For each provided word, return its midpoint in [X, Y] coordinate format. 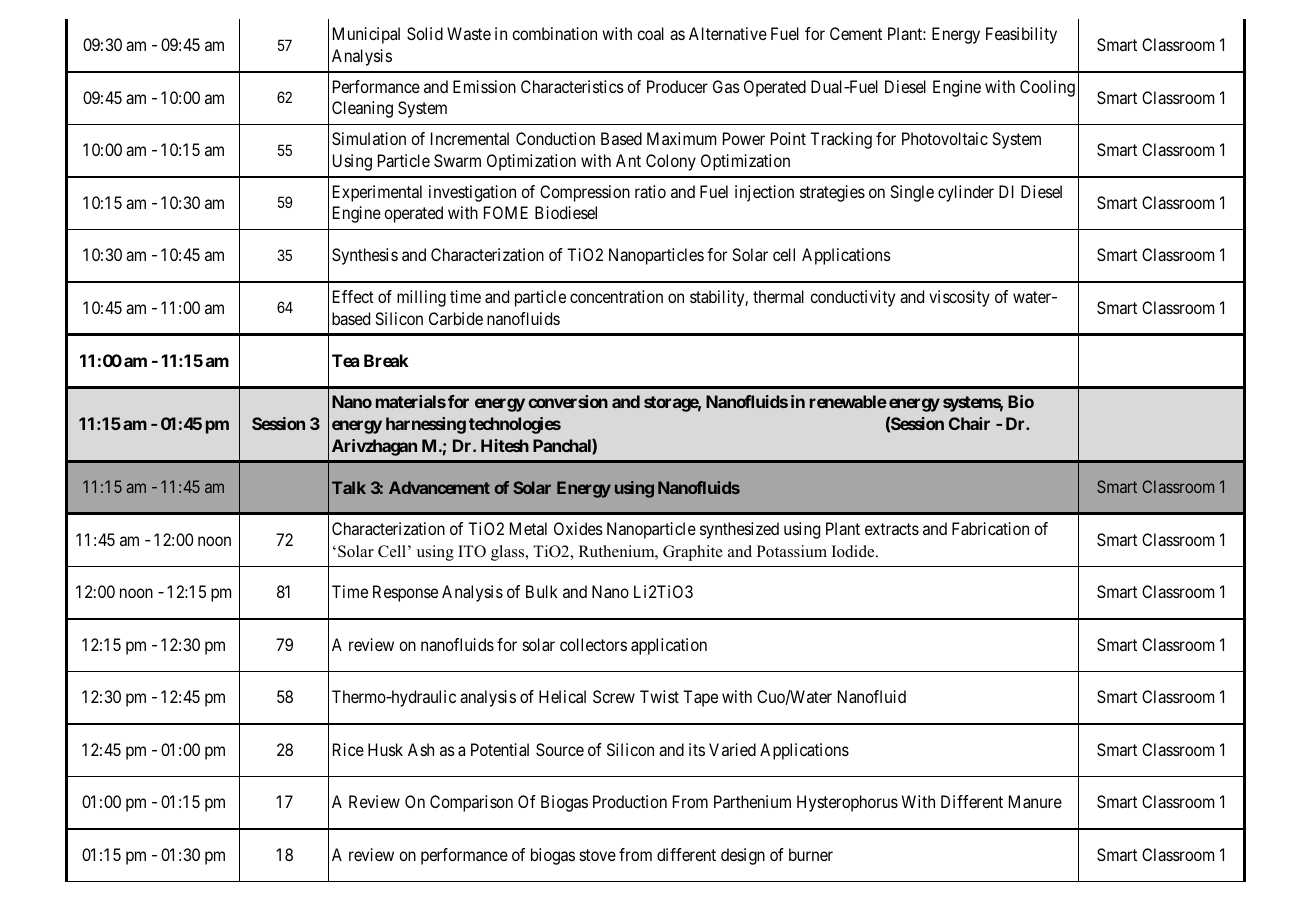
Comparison [471, 803]
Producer [677, 86]
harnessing [426, 425]
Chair [969, 423]
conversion [568, 401]
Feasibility [1021, 35]
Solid [425, 33]
